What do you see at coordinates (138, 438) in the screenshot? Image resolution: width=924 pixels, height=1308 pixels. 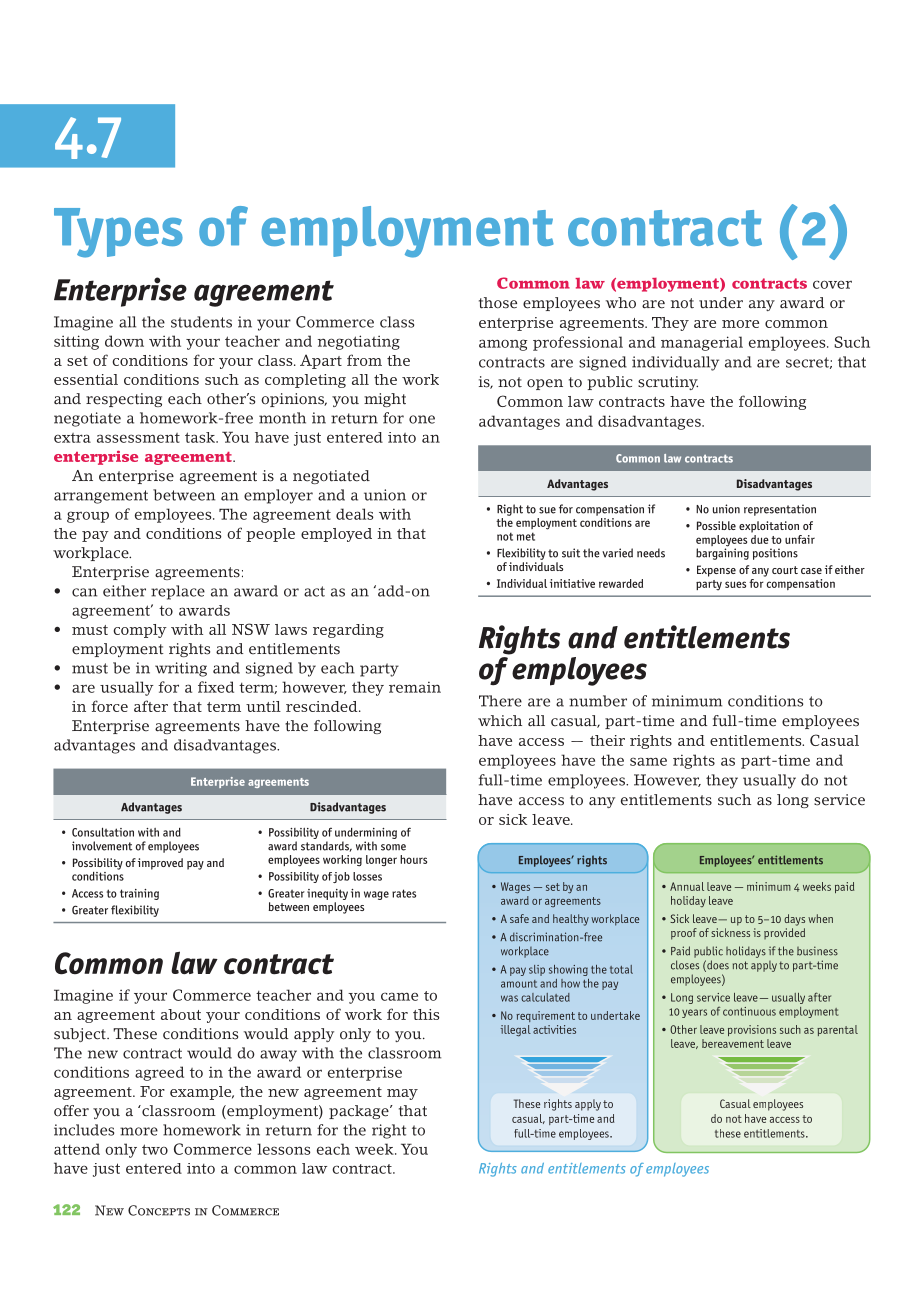 I see `assessment` at bounding box center [138, 438].
